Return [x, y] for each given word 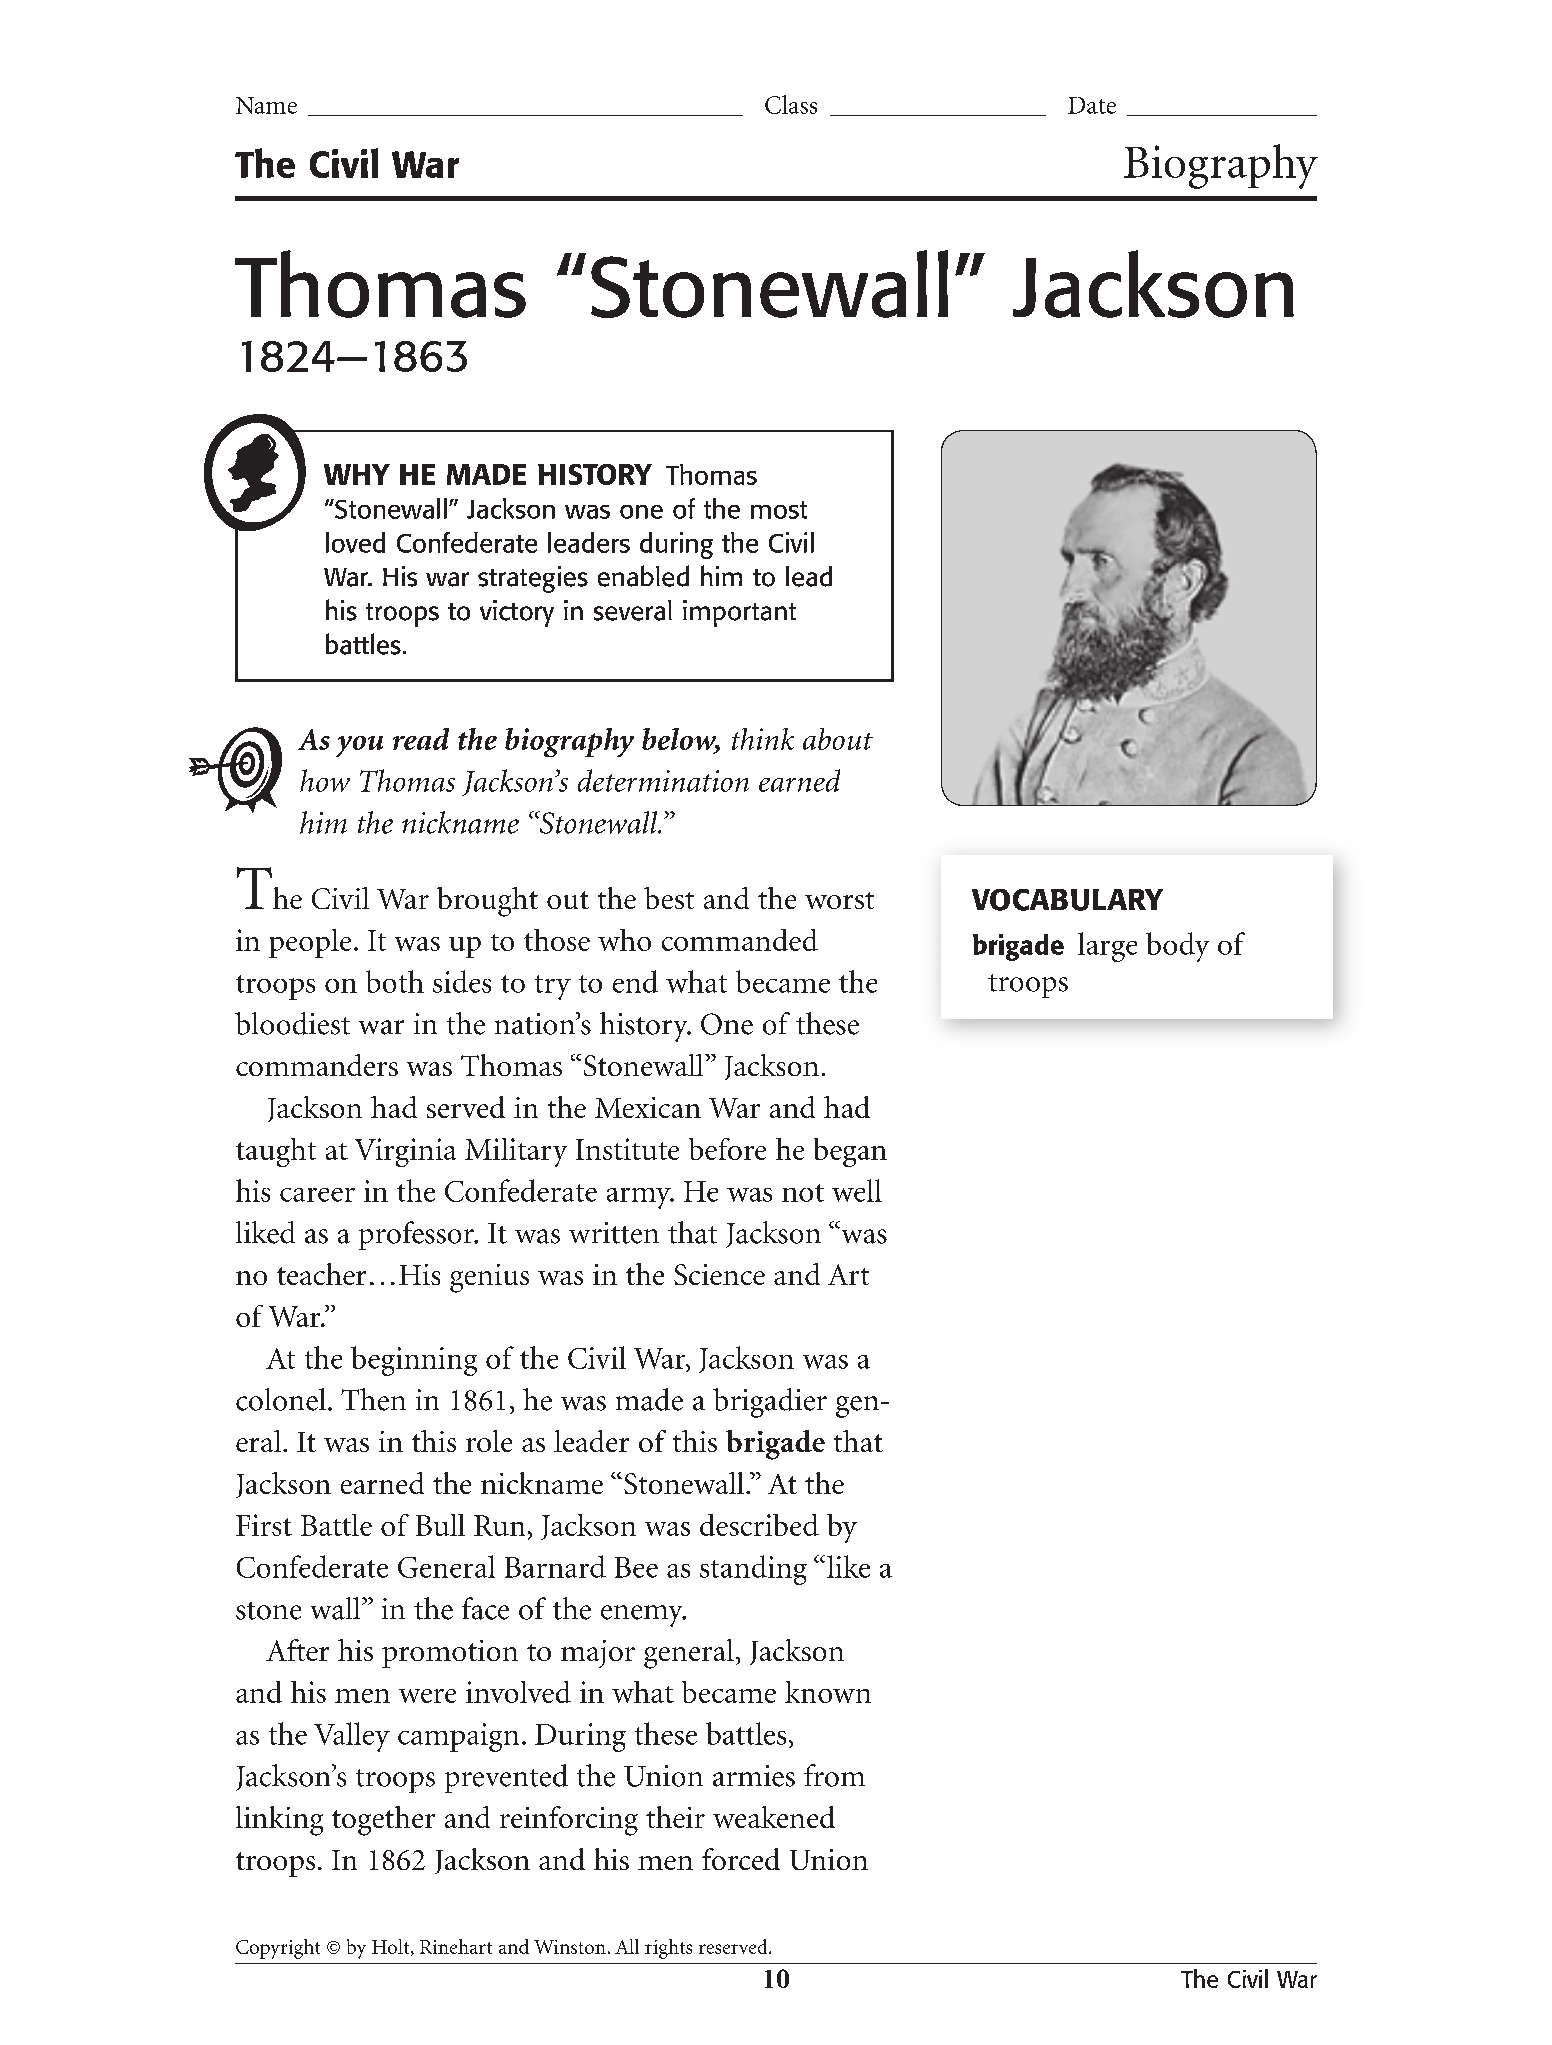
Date [1092, 105]
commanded [740, 940]
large [1107, 947]
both [395, 981]
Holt [392, 1947]
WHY [357, 474]
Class [791, 104]
